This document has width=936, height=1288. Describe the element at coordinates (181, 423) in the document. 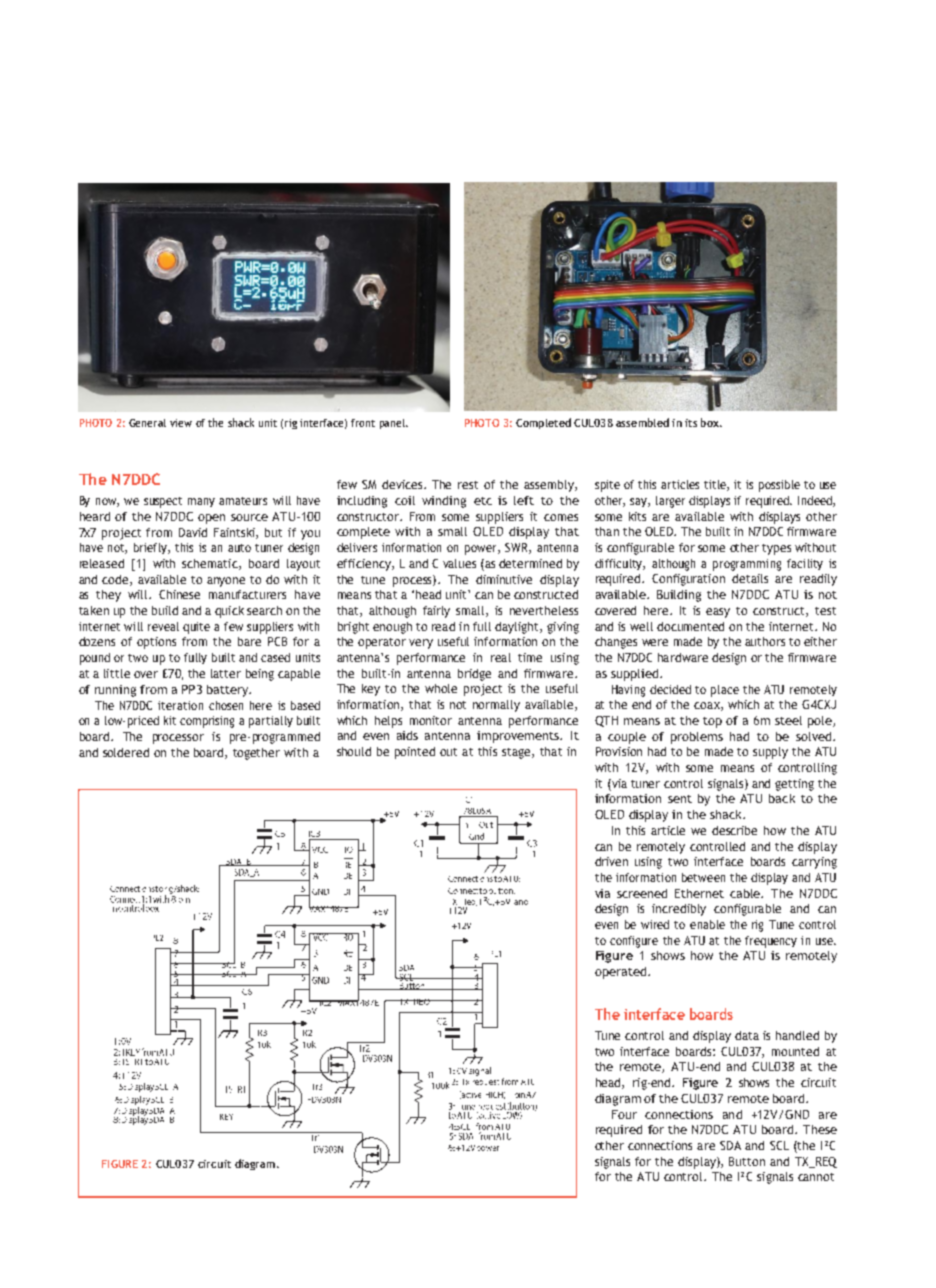

I see `view` at that location.
